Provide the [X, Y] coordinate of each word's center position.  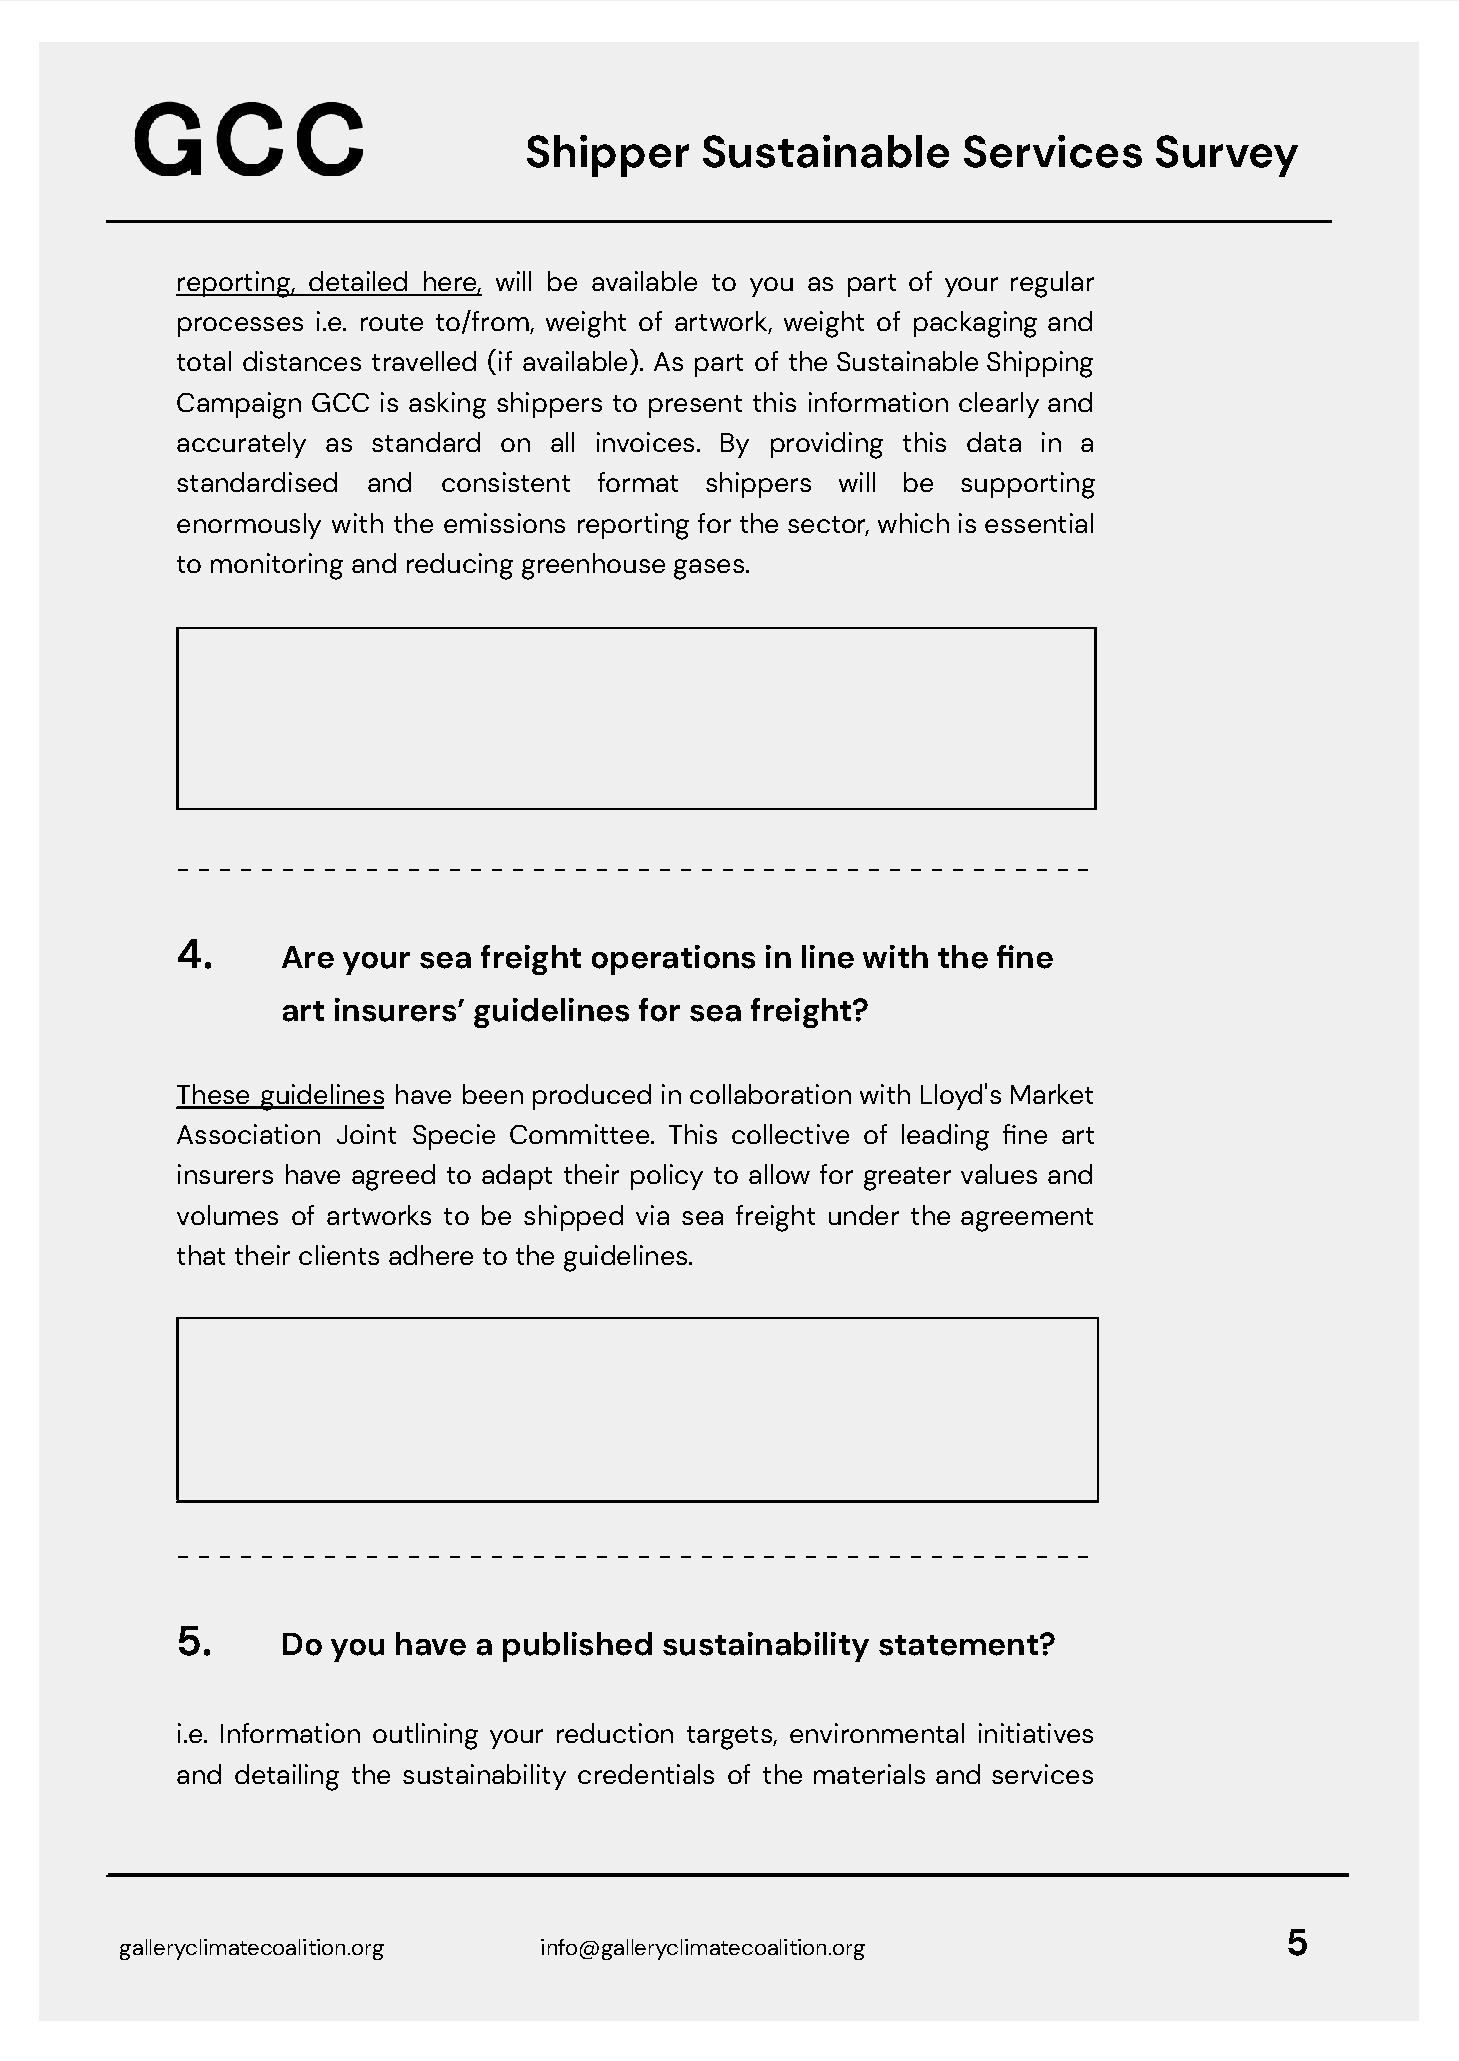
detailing [287, 1777]
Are [308, 957]
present [695, 406]
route [392, 322]
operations [673, 960]
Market [1052, 1094]
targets [730, 1738]
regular [1052, 284]
